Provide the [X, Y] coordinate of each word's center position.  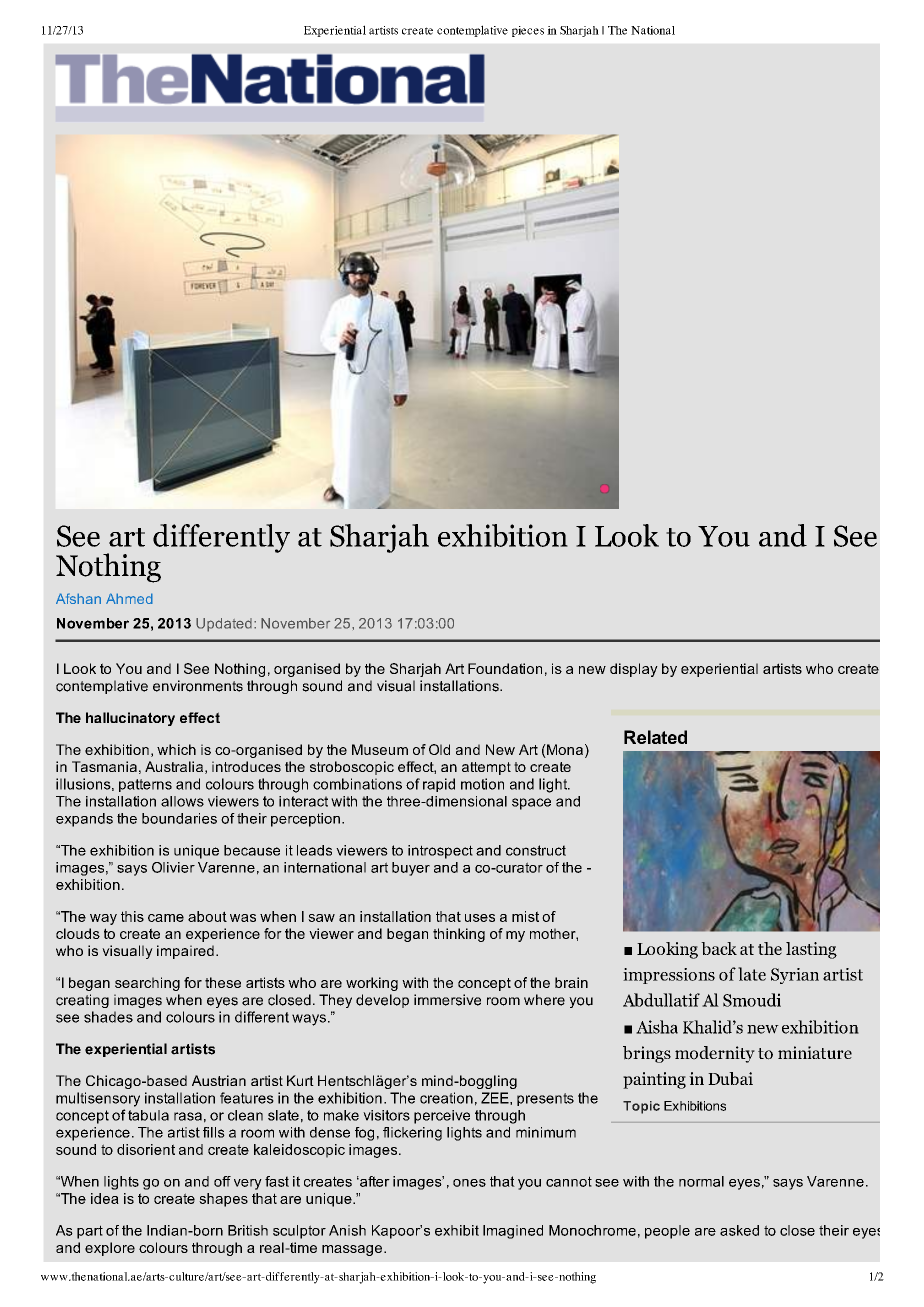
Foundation [505, 668]
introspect [440, 852]
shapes [223, 1200]
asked [739, 1230]
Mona [564, 751]
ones [469, 1183]
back [719, 948]
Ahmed [129, 598]
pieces [528, 31]
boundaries [179, 818]
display [634, 670]
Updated [224, 625]
